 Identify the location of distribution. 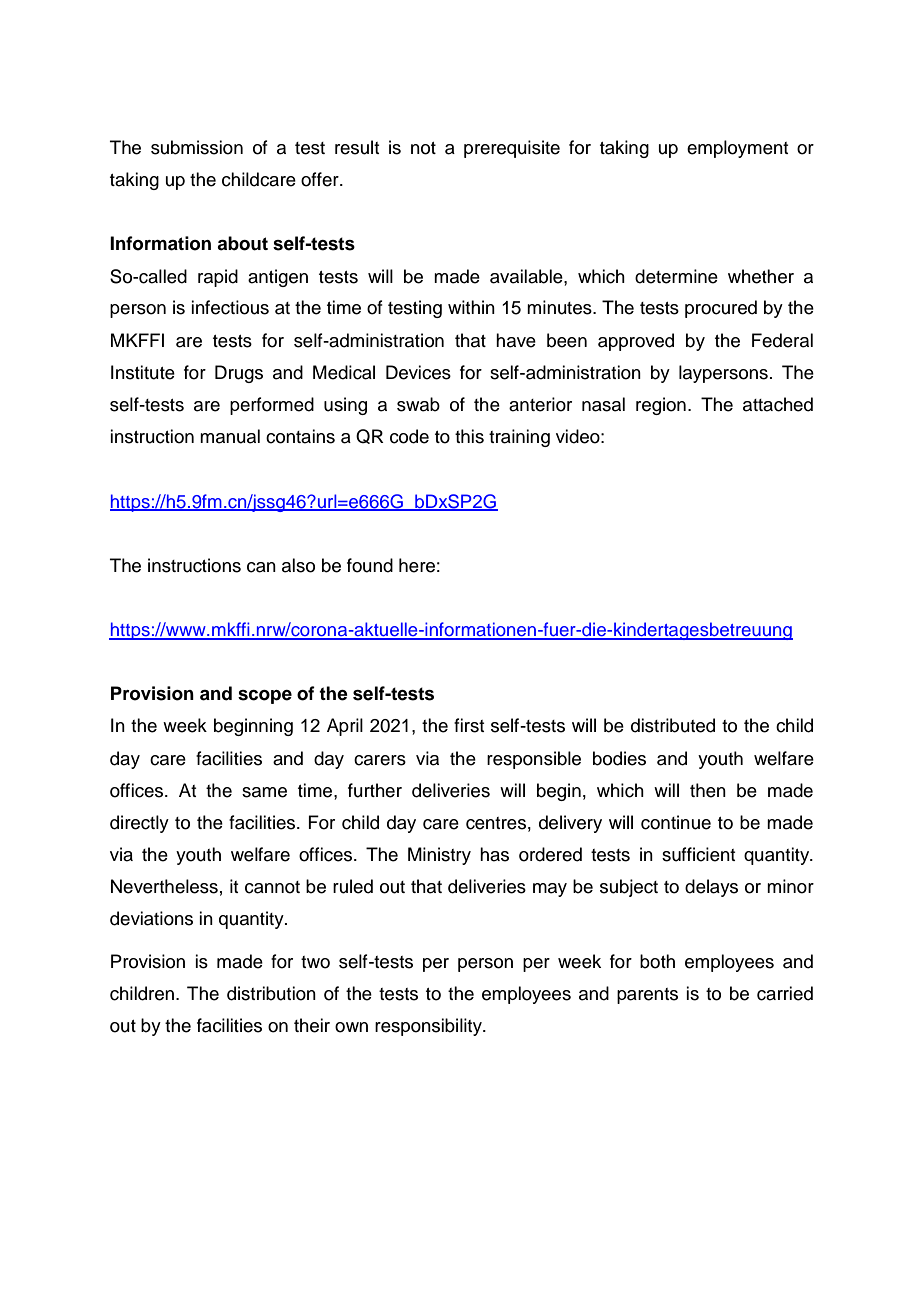
(271, 993).
